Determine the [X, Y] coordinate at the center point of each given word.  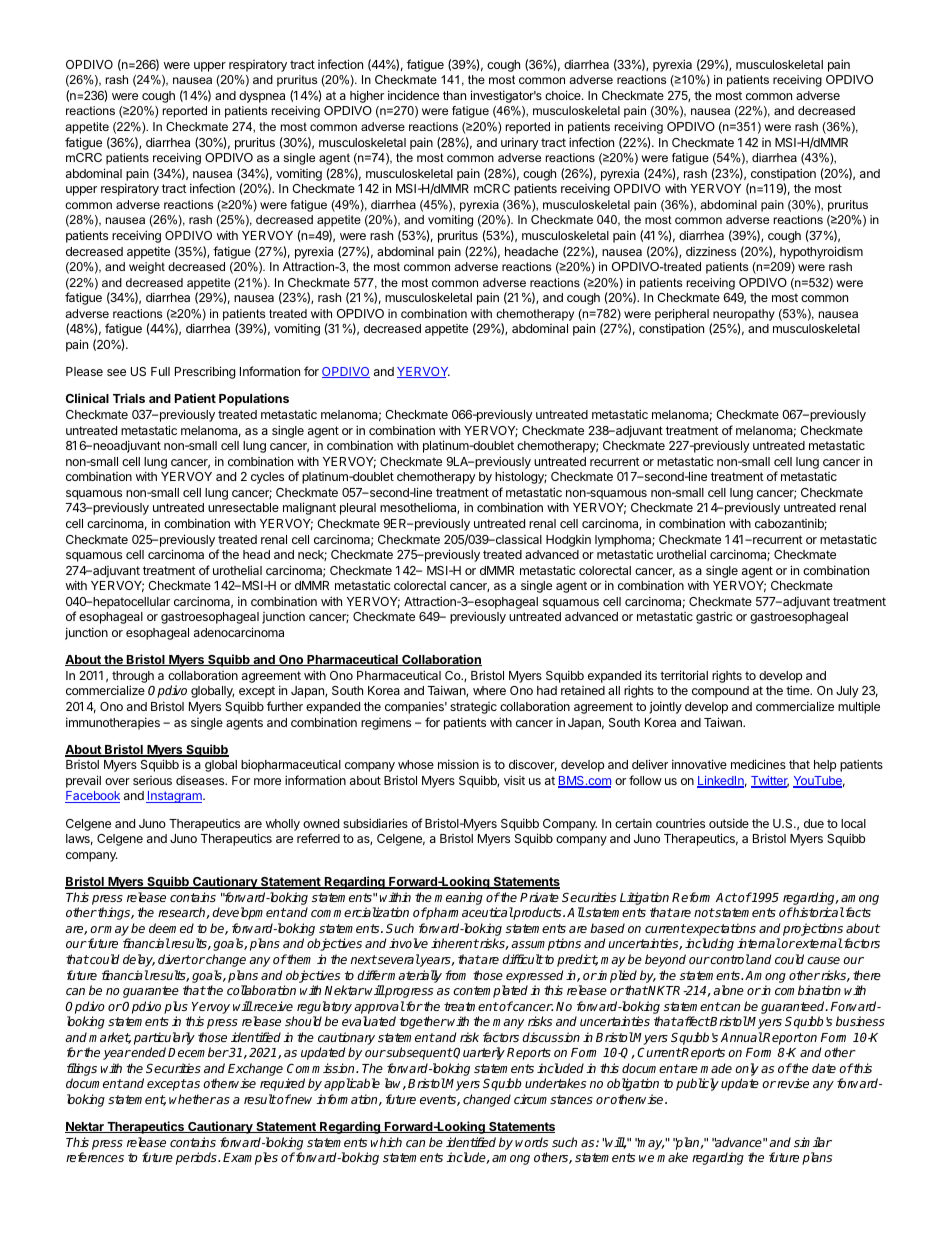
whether [192, 1099]
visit [514, 780]
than [454, 95]
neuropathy [744, 315]
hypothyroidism [821, 252]
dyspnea [262, 97]
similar [813, 1142]
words [531, 1142]
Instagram [175, 797]
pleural [358, 509]
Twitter [770, 782]
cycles [267, 478]
